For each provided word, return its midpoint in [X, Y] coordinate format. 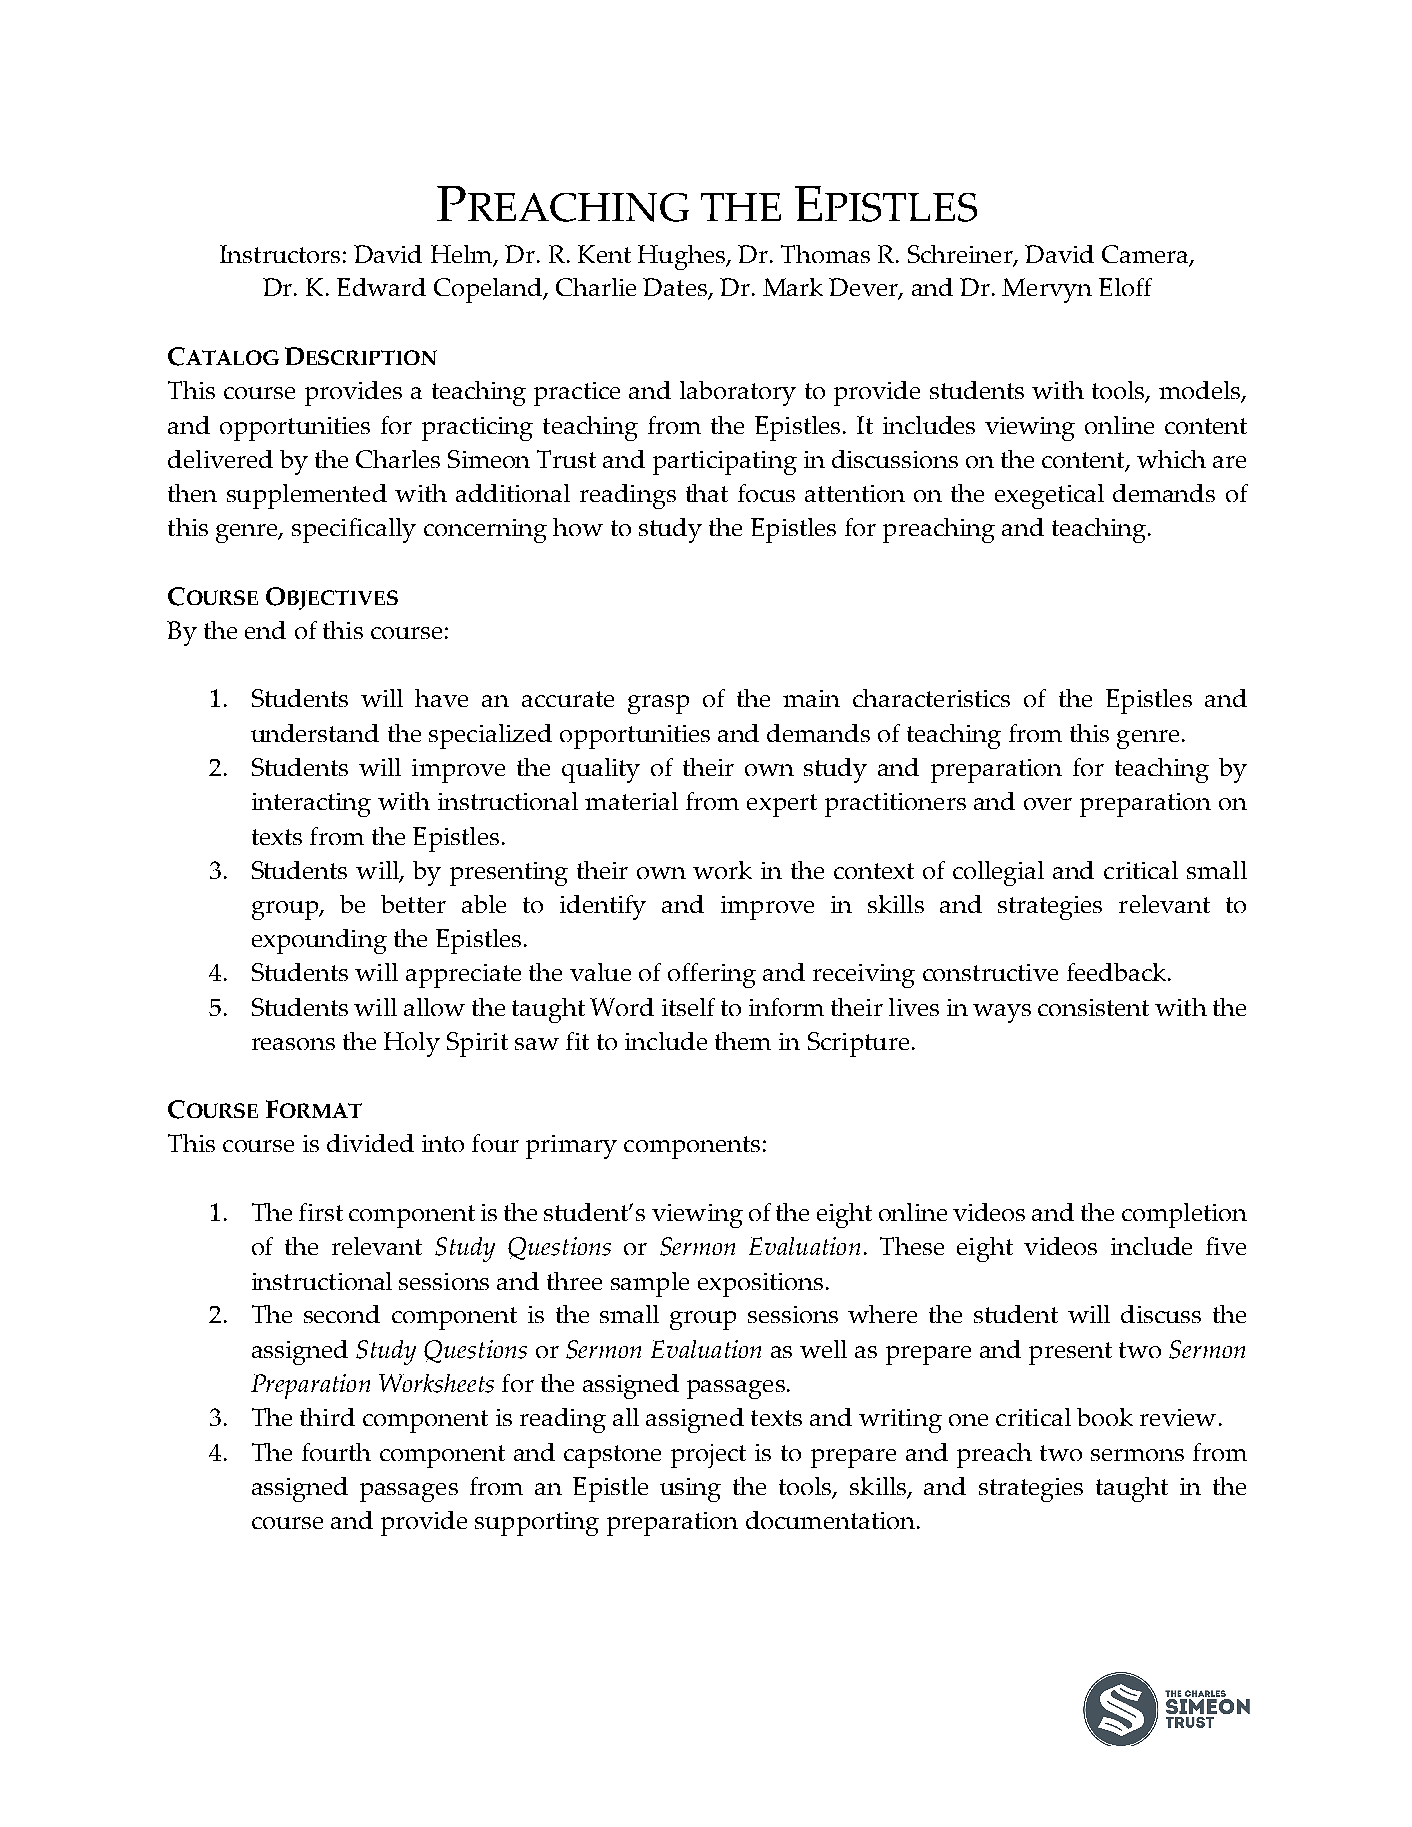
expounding [319, 941]
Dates [676, 289]
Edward [381, 287]
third [327, 1417]
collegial [998, 873]
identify [603, 907]
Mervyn [1047, 290]
